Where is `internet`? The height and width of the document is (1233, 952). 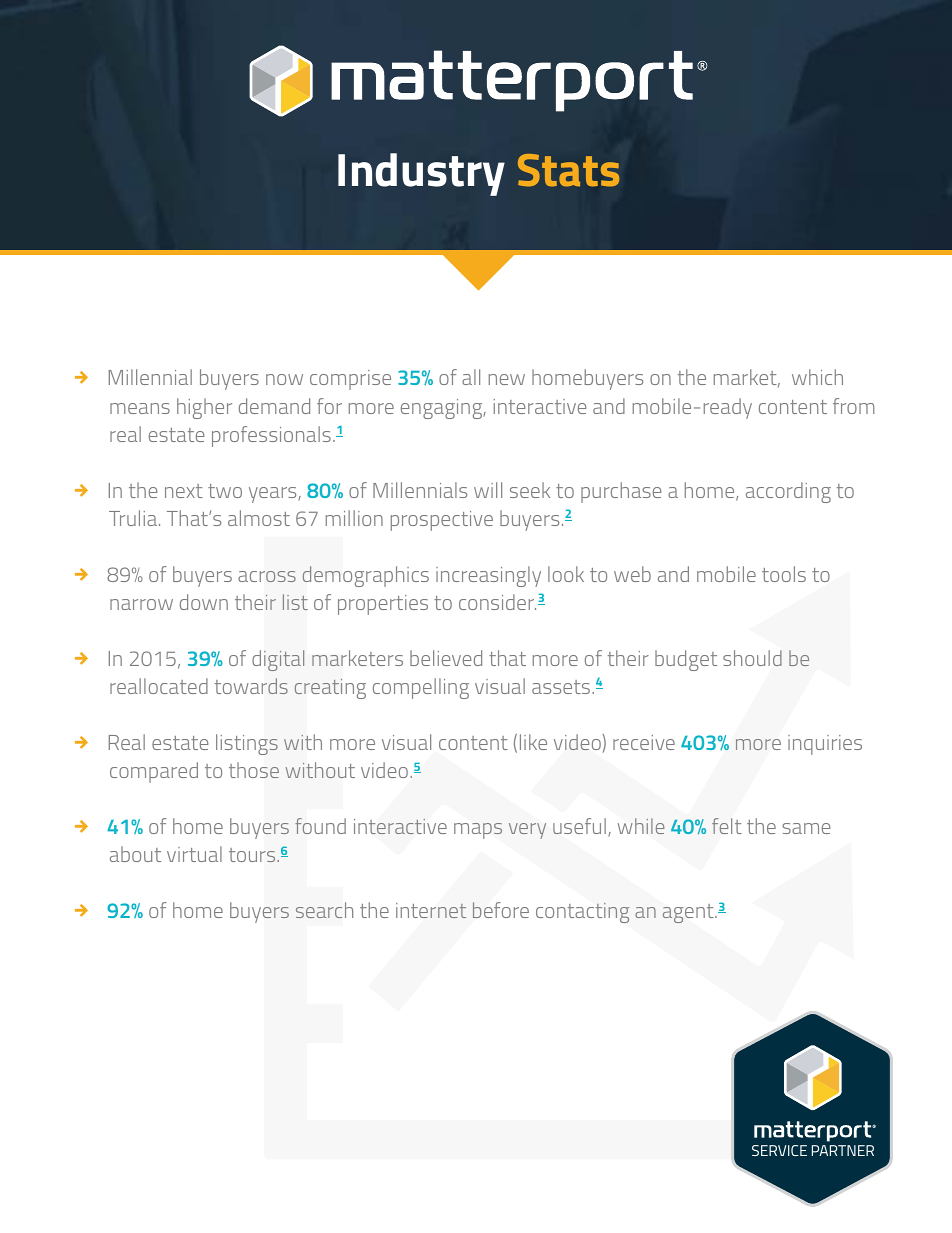
internet is located at coordinates (431, 910).
